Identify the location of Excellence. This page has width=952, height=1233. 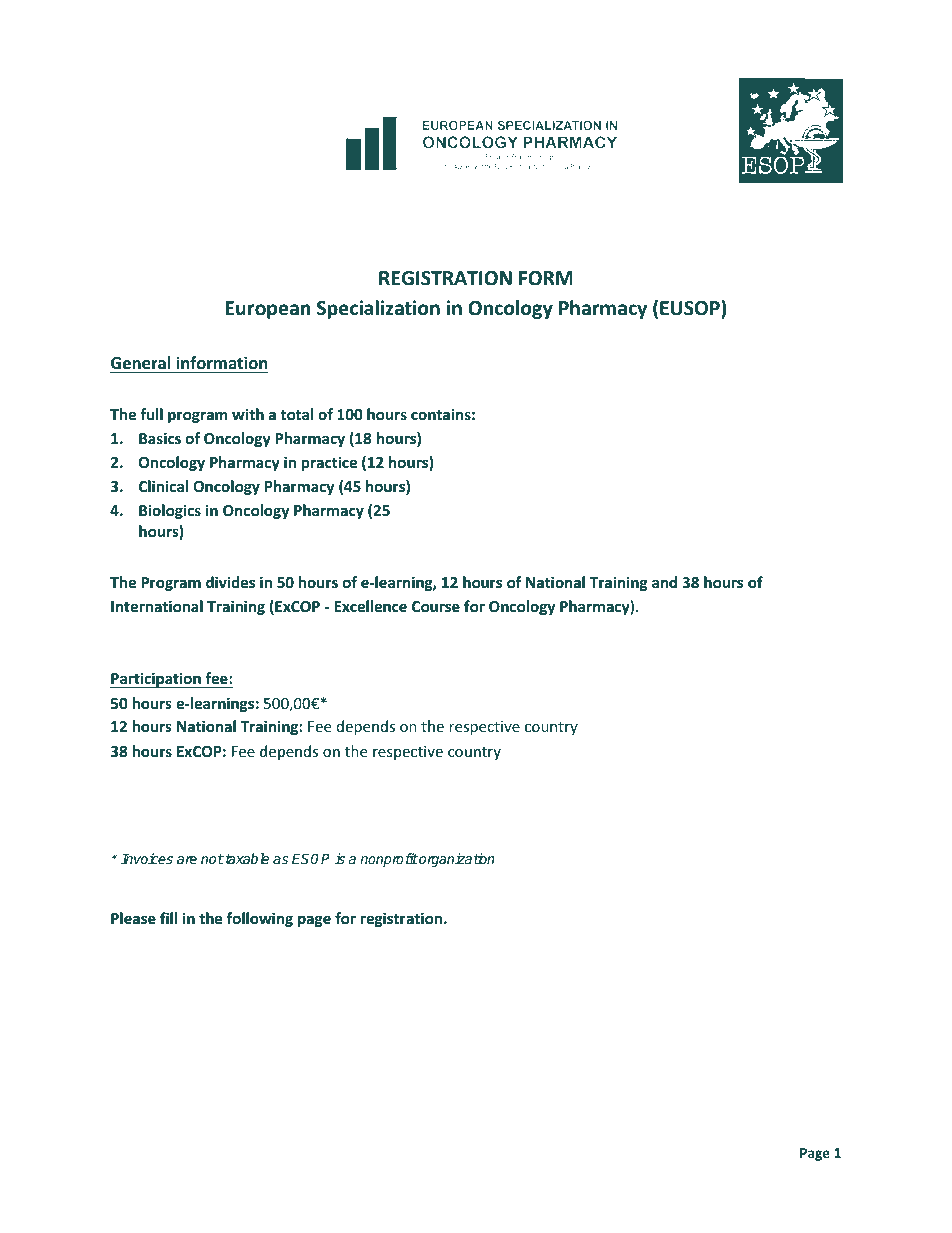
(370, 606).
